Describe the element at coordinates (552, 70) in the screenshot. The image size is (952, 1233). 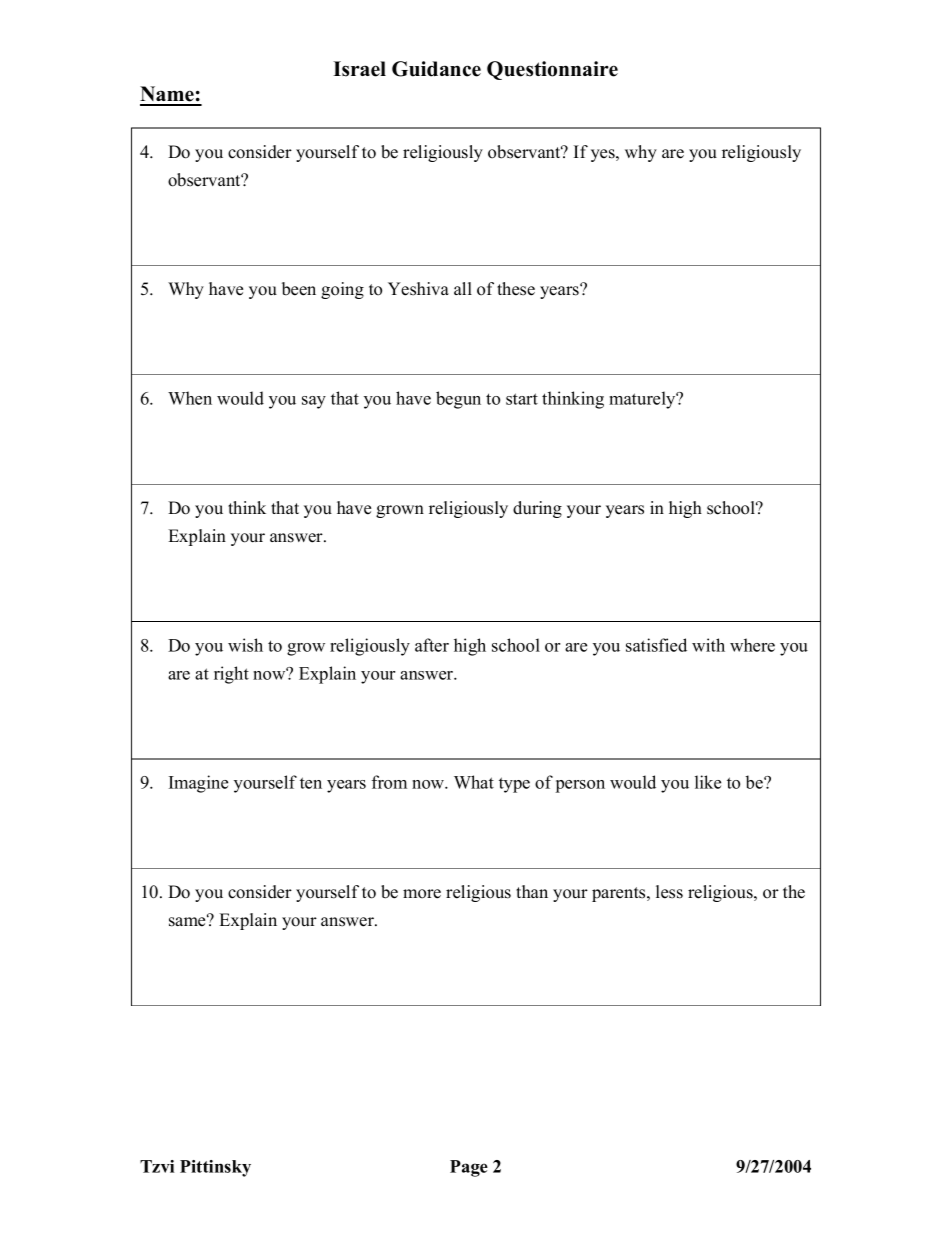
I see `Questionnaire` at that location.
